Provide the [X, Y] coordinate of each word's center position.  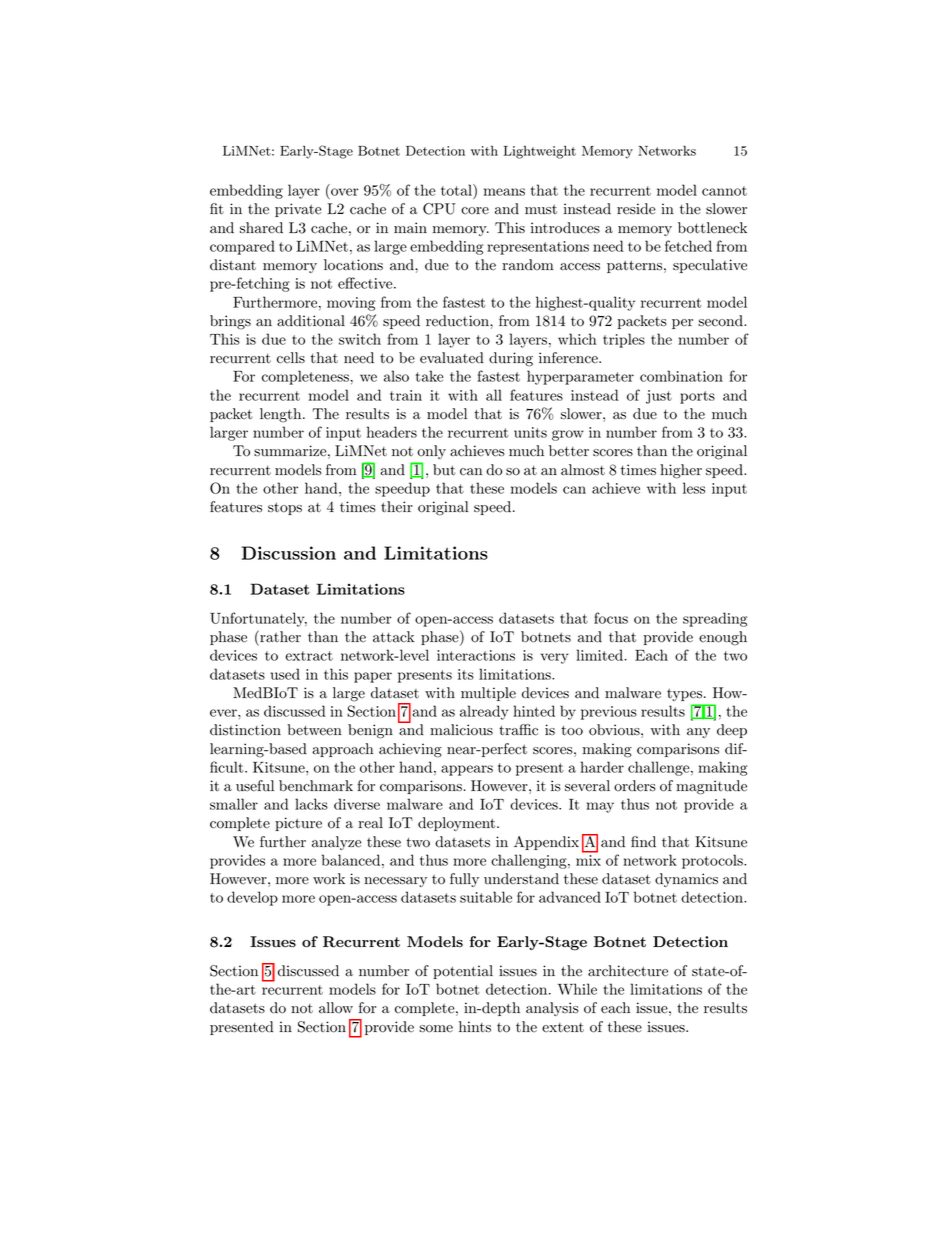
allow [336, 1008]
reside [636, 209]
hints [475, 1026]
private [298, 210]
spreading [715, 619]
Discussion [289, 553]
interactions [476, 655]
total [457, 190]
